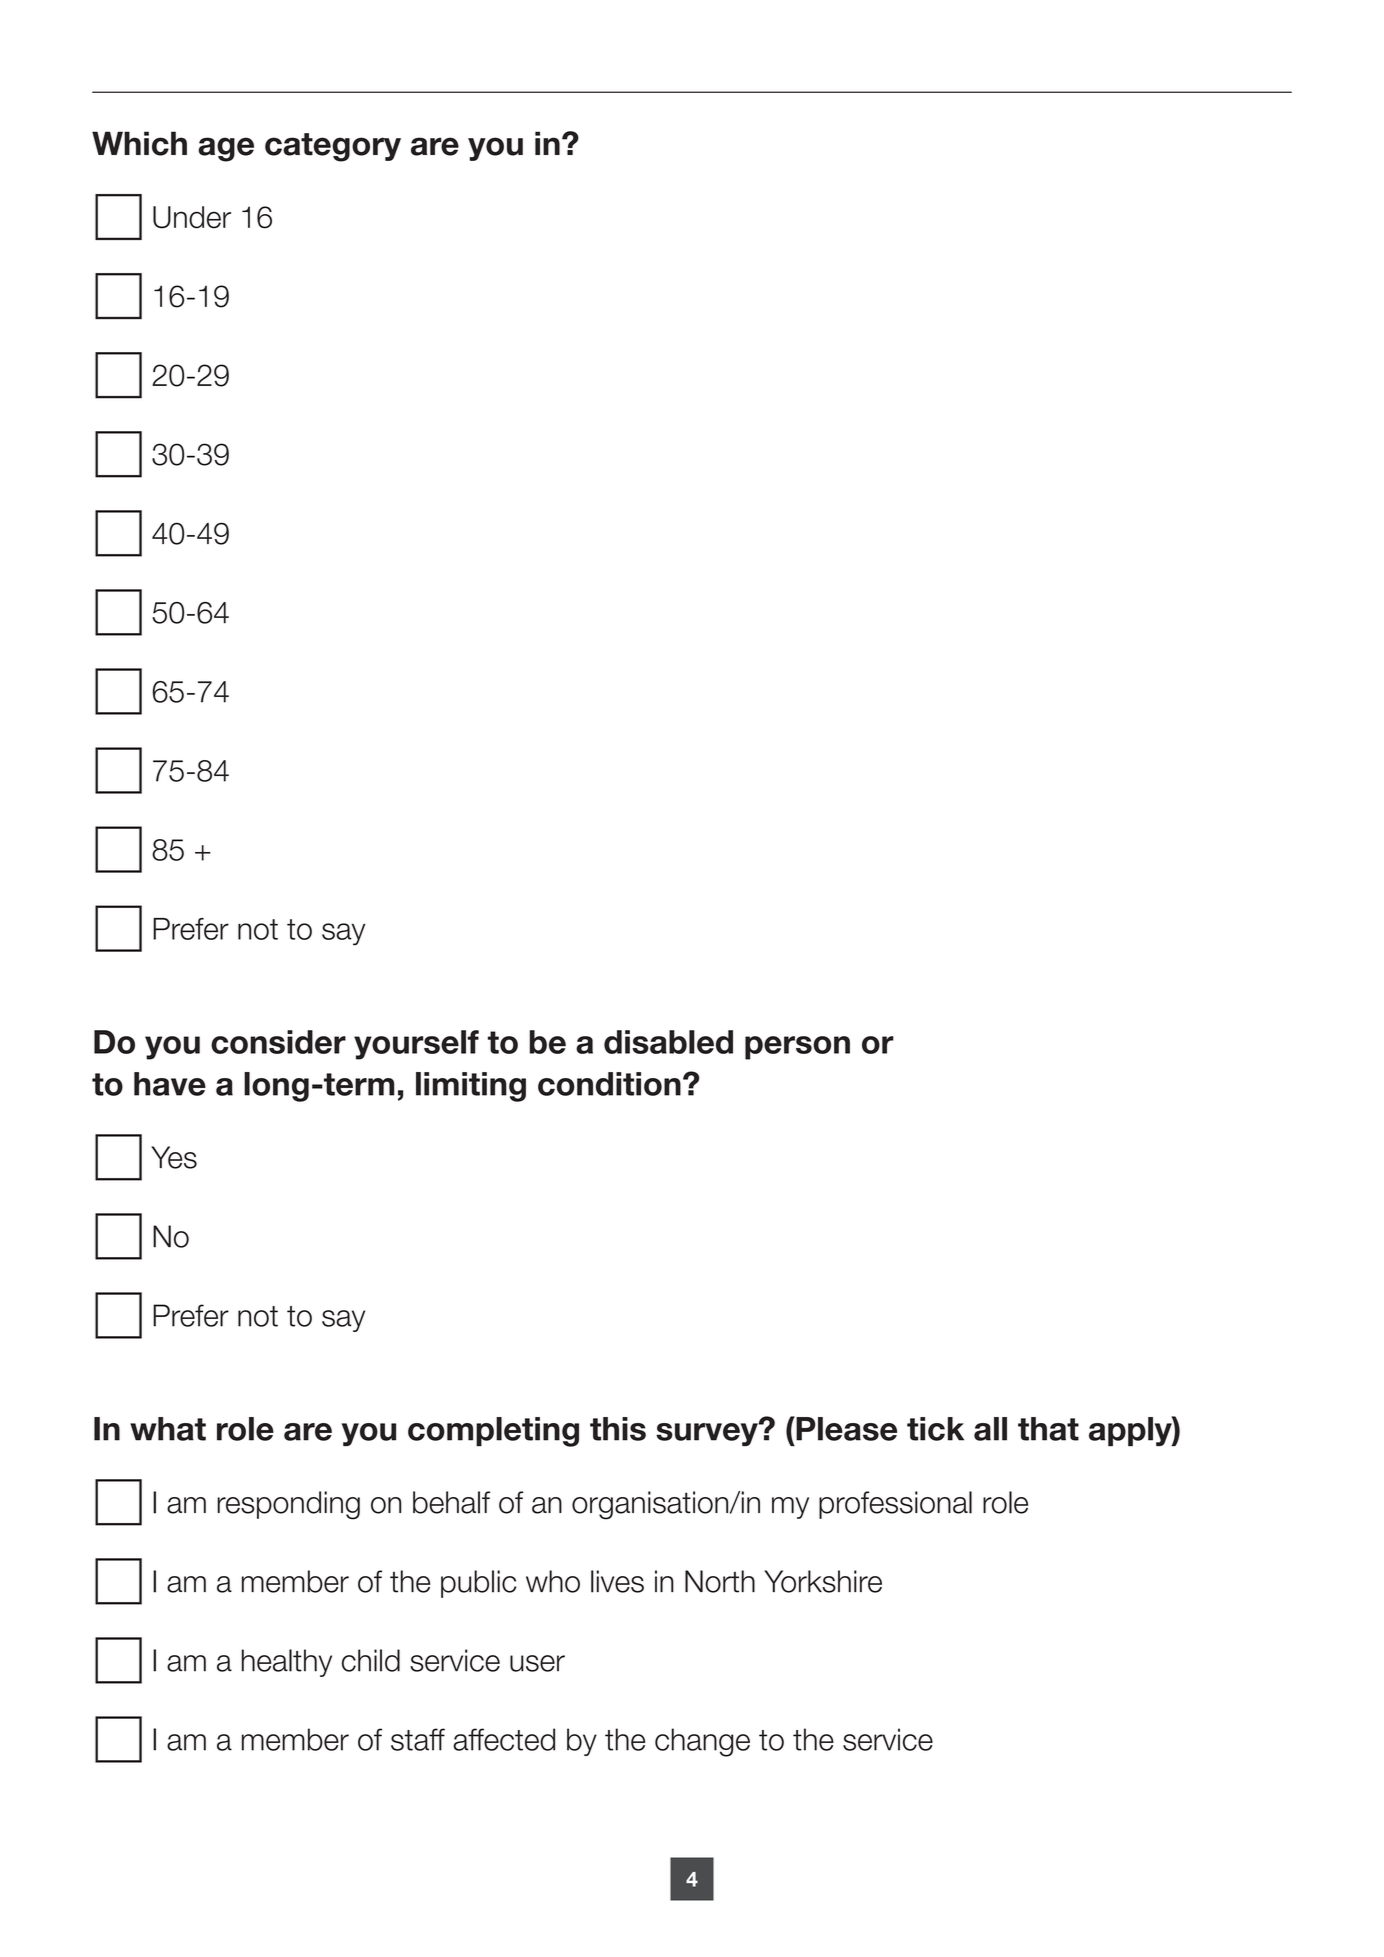 The width and height of the screenshot is (1384, 1957). Describe the element at coordinates (618, 1429) in the screenshot. I see `this` at that location.
